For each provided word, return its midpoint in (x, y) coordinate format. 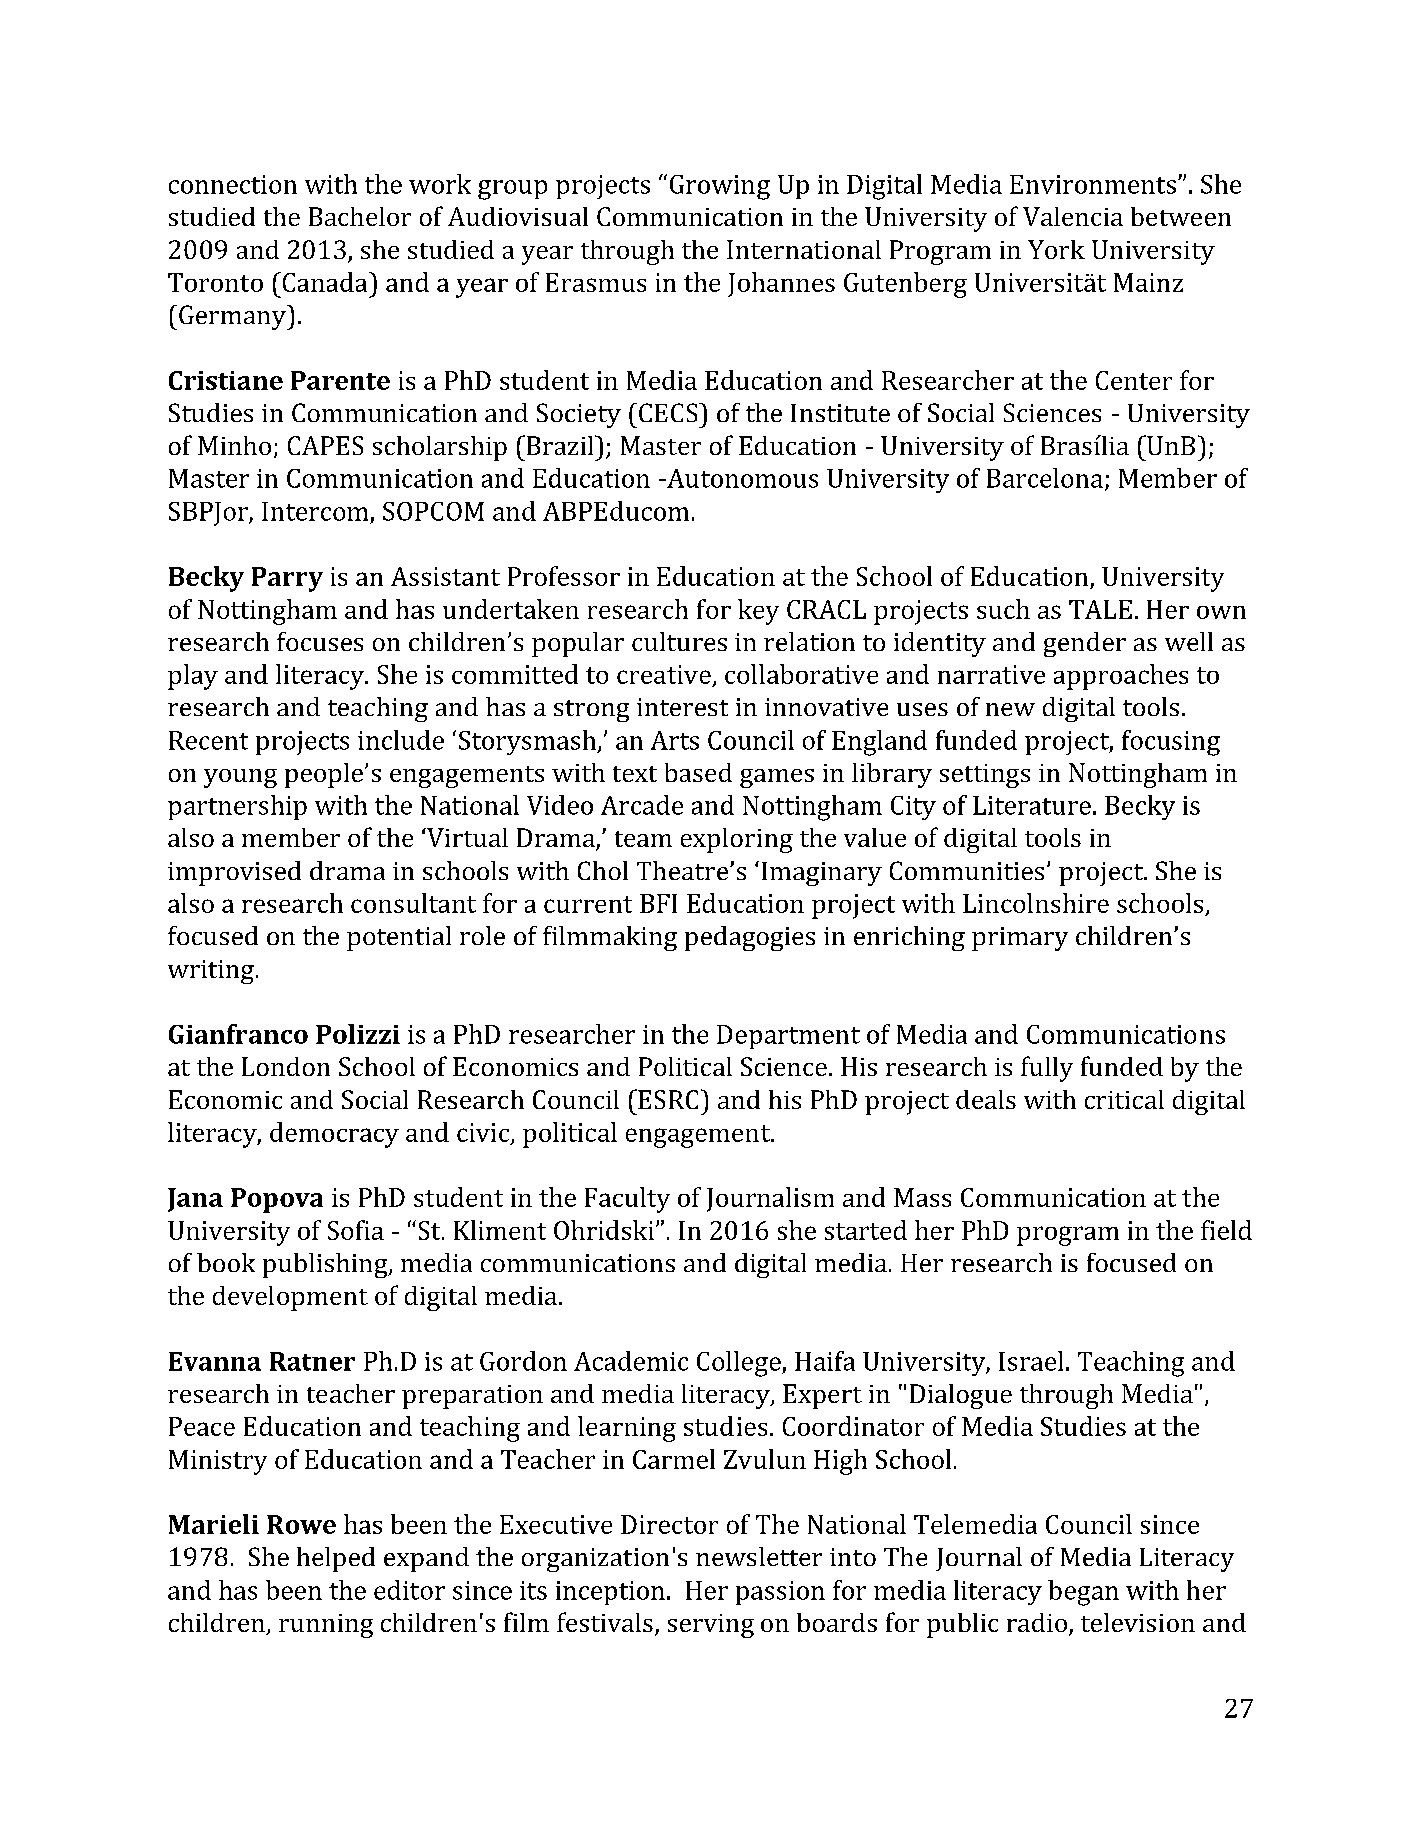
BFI (658, 903)
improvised (234, 873)
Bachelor (360, 216)
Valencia (1073, 216)
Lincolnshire (1036, 903)
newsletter (759, 1556)
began (1083, 1593)
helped (336, 1559)
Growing (720, 187)
